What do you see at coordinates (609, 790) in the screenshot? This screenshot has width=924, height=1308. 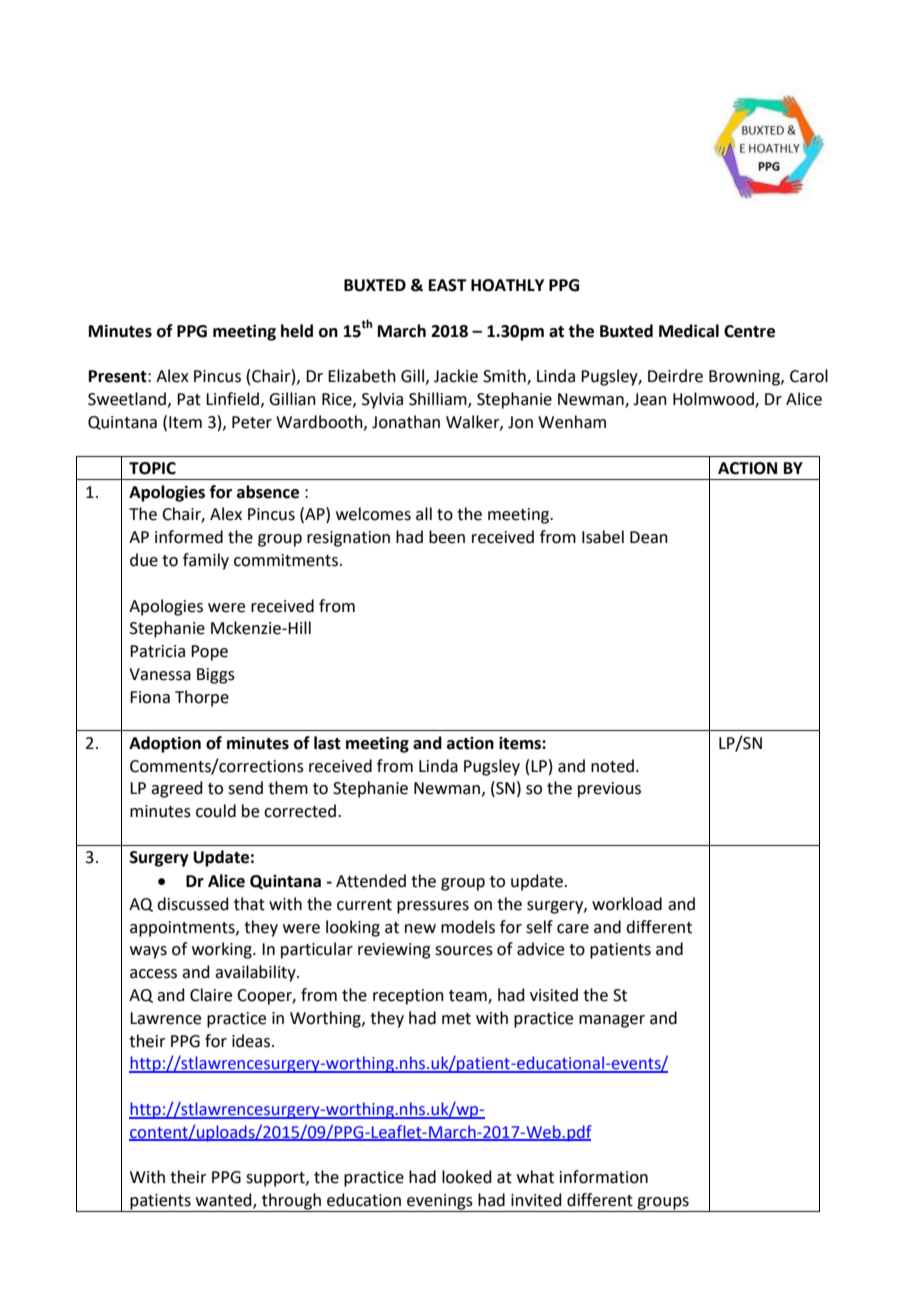 I see `previous` at bounding box center [609, 790].
